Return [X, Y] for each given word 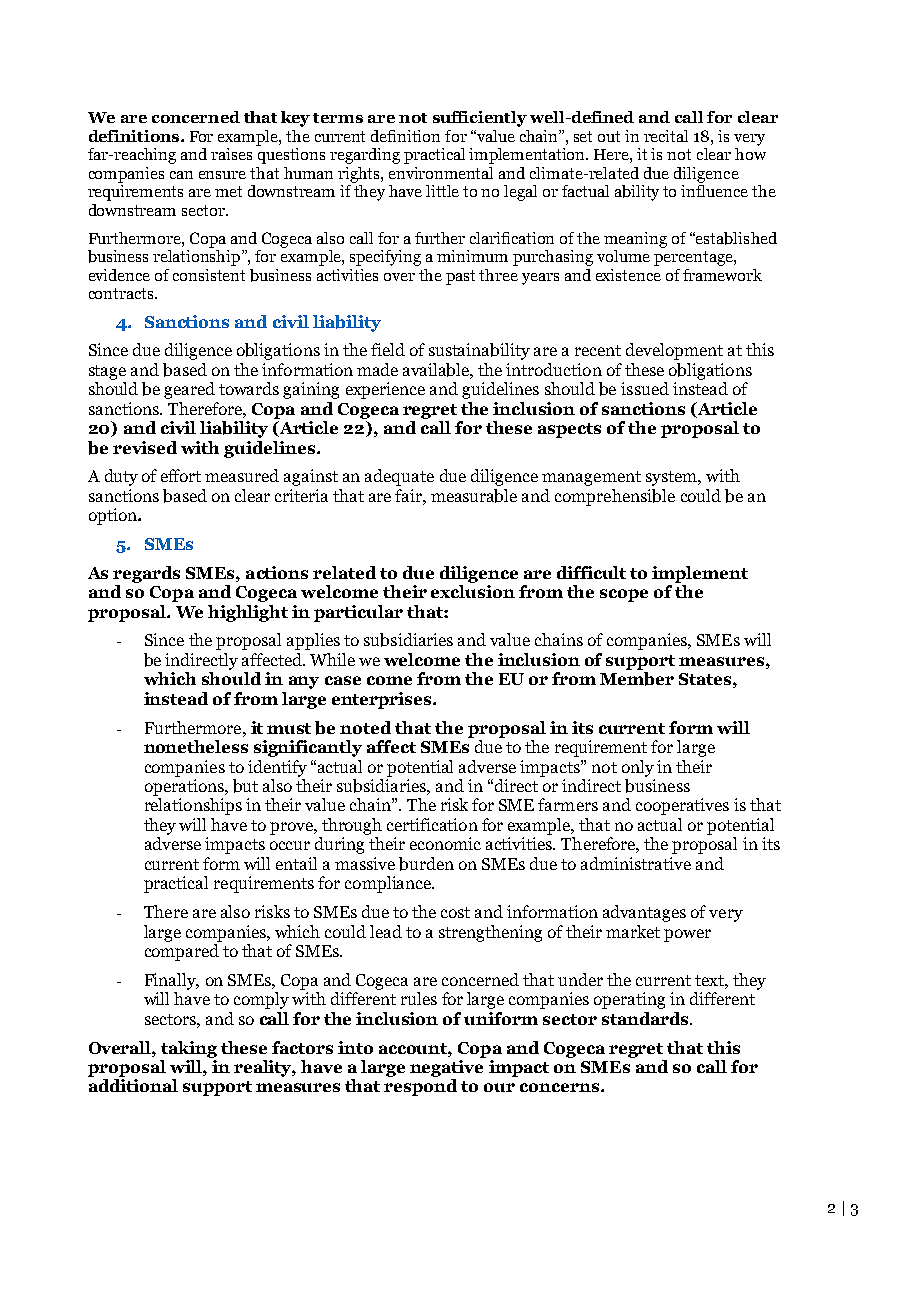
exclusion [473, 590]
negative [448, 1067]
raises [231, 154]
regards [146, 574]
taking [189, 1049]
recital [666, 136]
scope [624, 595]
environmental [441, 173]
